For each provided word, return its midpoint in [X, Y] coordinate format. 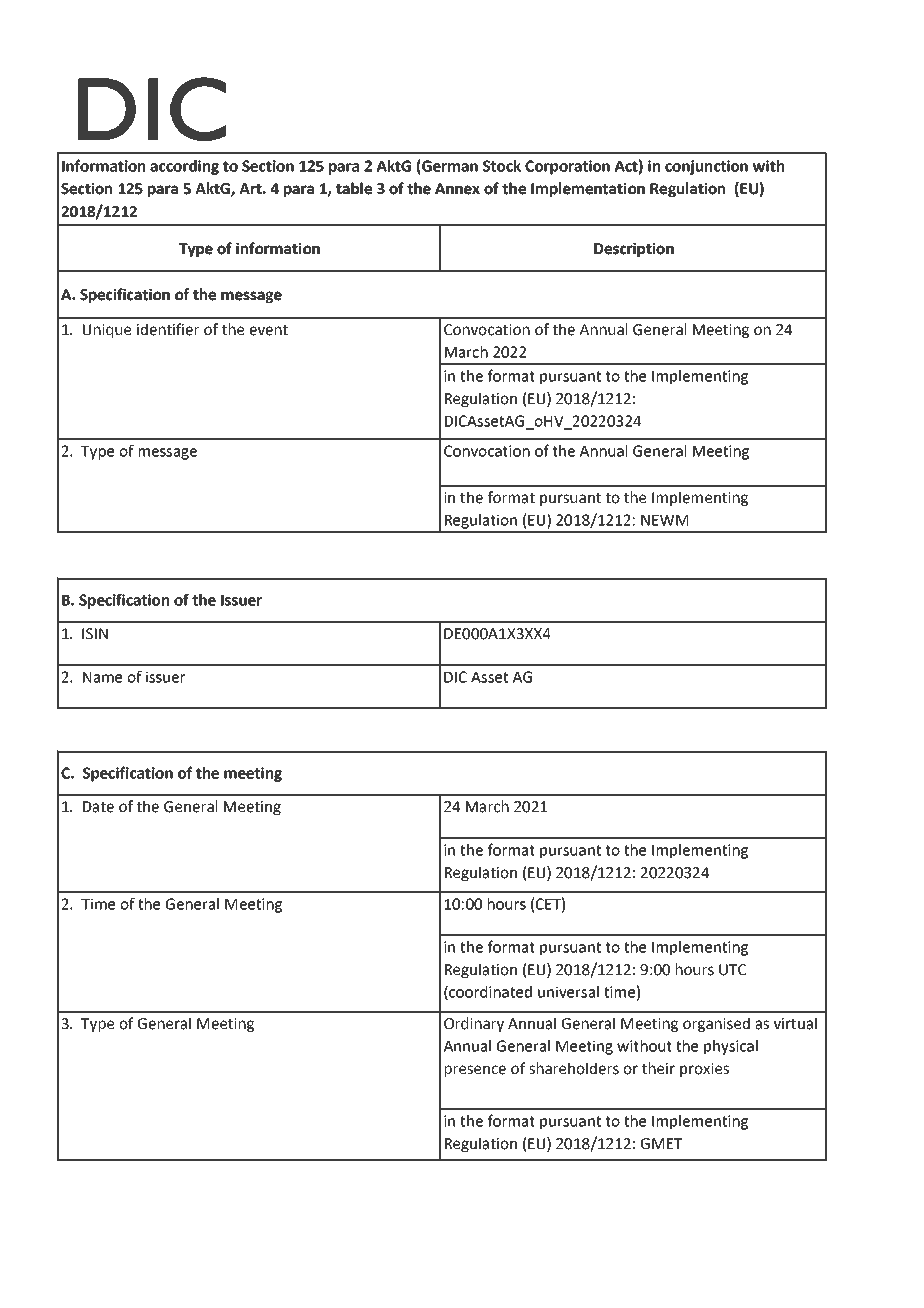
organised [716, 1024]
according [184, 167]
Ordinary [474, 1024]
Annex [457, 189]
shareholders [574, 1068]
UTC [732, 970]
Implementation [588, 189]
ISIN [95, 634]
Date [98, 807]
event [269, 330]
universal [568, 992]
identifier [168, 329]
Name [102, 677]
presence [475, 1071]
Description [634, 249]
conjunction [706, 167]
